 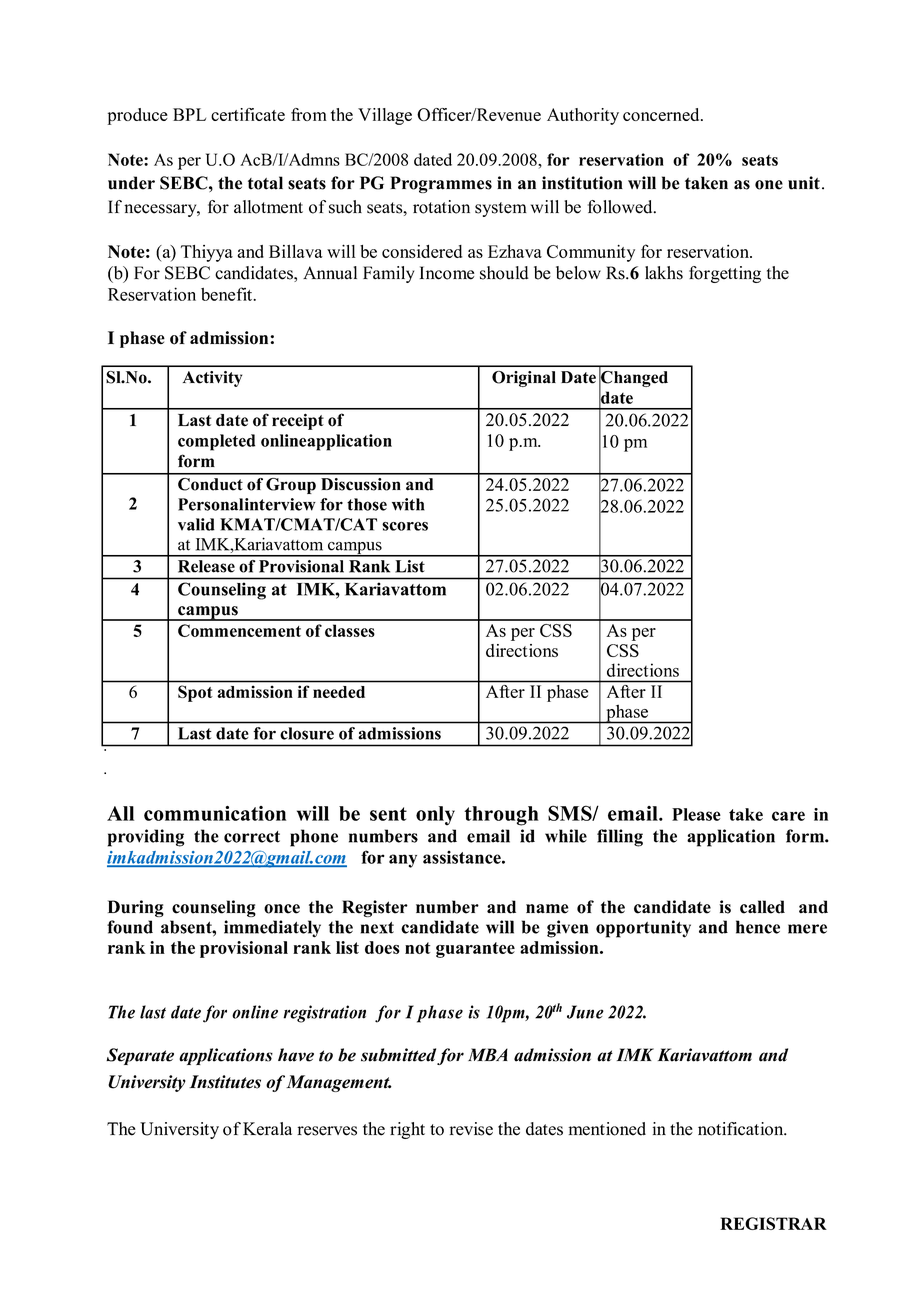 I want to click on Please, so click(x=696, y=814).
